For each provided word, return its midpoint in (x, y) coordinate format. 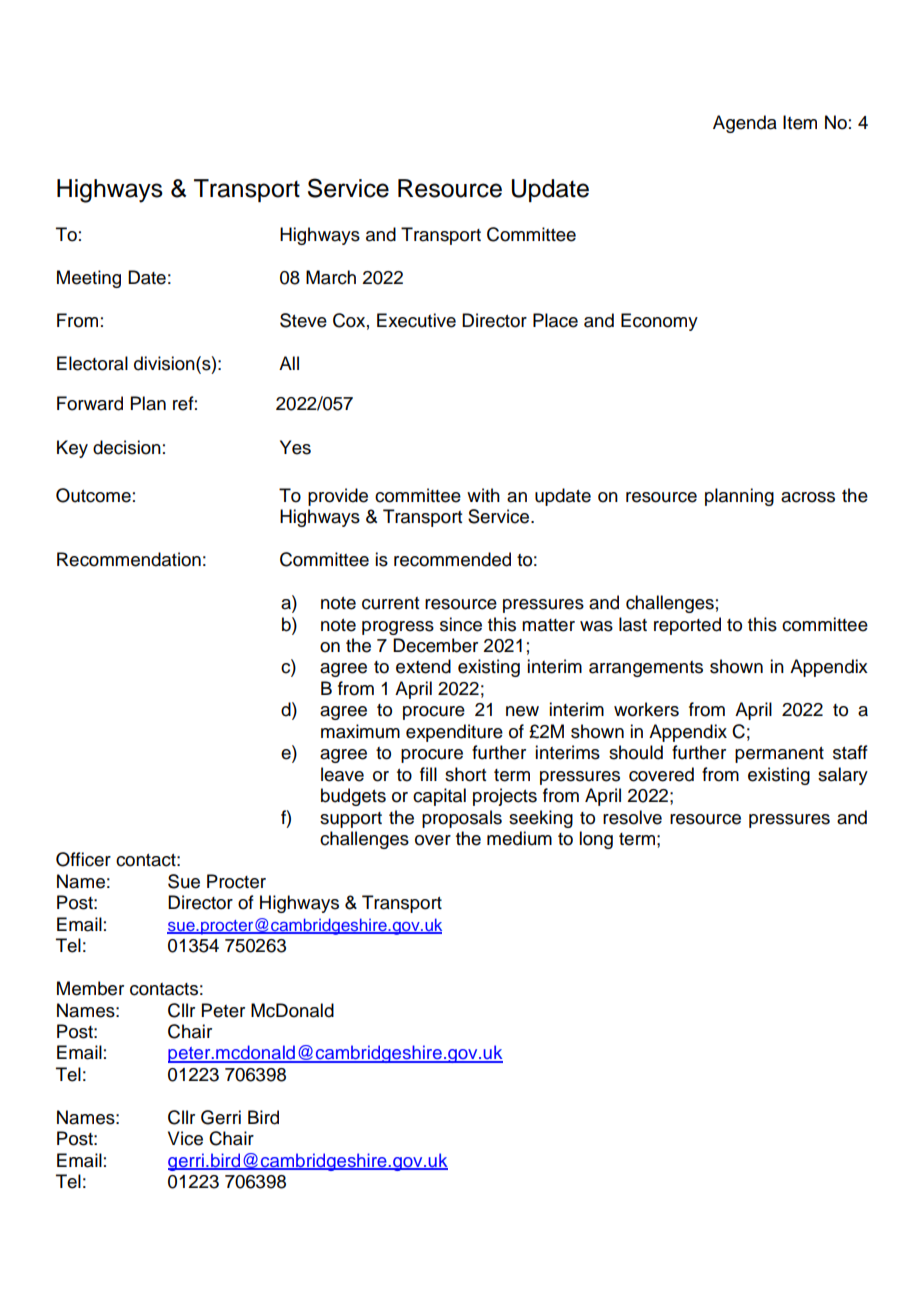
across (808, 497)
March (331, 277)
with (483, 495)
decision (127, 447)
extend (423, 666)
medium (519, 838)
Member (90, 988)
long (596, 840)
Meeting (89, 279)
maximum (360, 731)
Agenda (745, 124)
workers (646, 709)
